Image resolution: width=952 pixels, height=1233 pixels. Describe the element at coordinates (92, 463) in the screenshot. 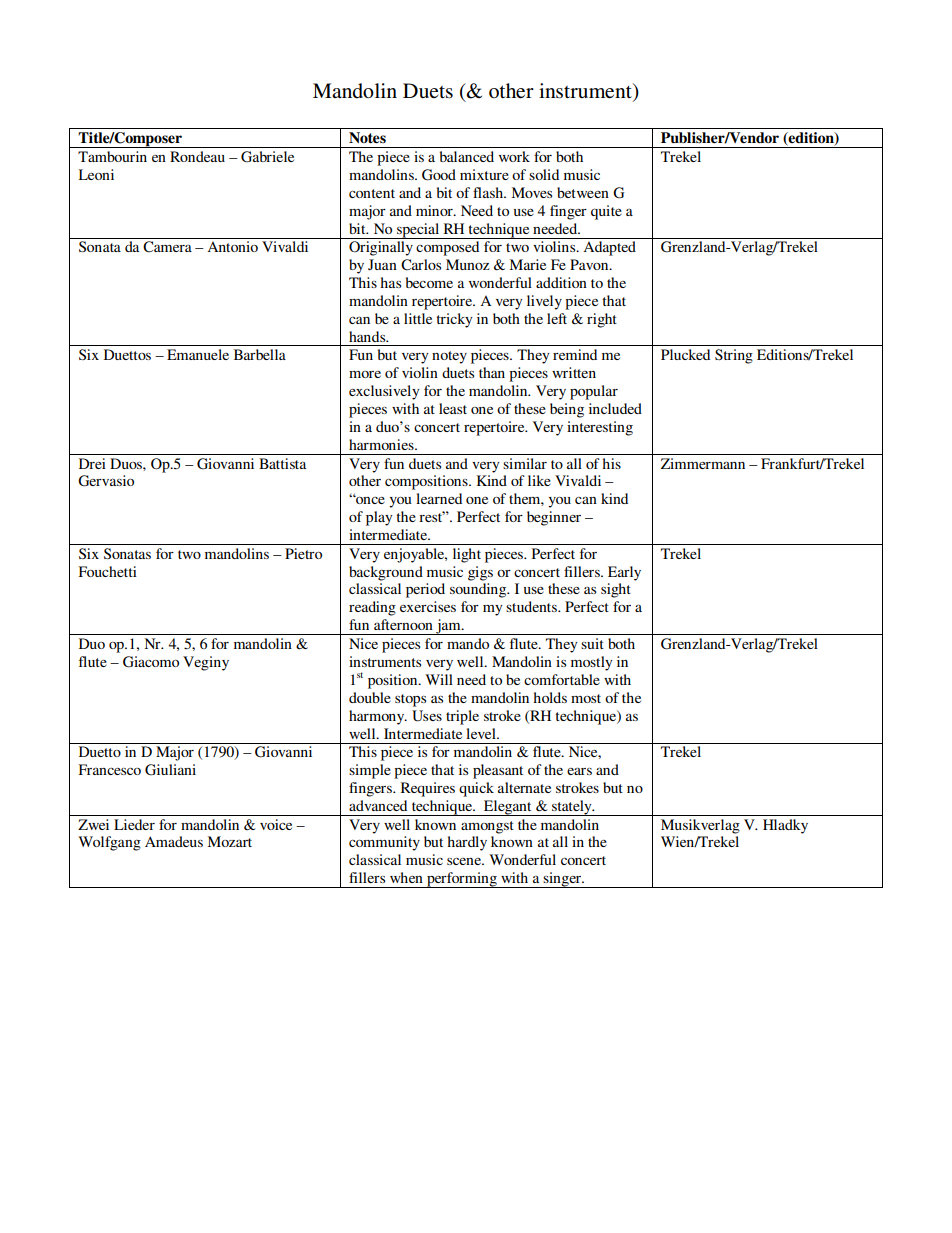

I see `Drei` at that location.
